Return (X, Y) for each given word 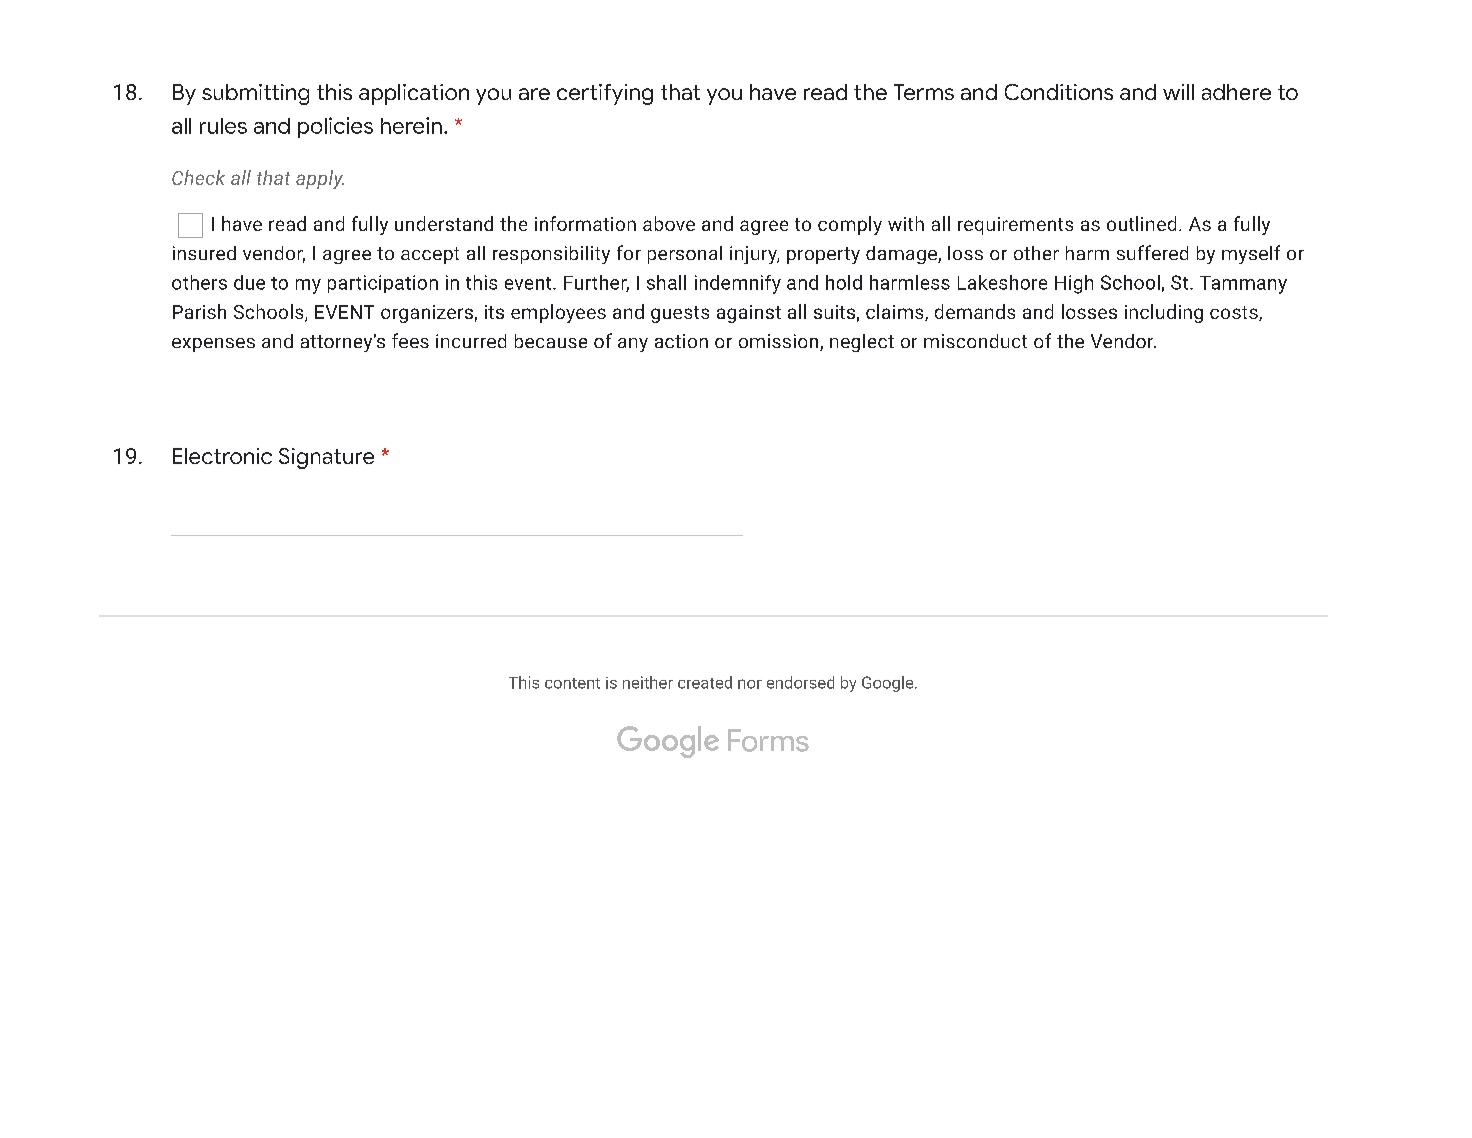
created (705, 682)
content (572, 683)
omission (780, 342)
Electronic (222, 456)
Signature (326, 458)
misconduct (975, 341)
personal (685, 255)
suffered (1152, 252)
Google (889, 684)
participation (383, 284)
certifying (605, 94)
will (1178, 92)
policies (335, 127)
